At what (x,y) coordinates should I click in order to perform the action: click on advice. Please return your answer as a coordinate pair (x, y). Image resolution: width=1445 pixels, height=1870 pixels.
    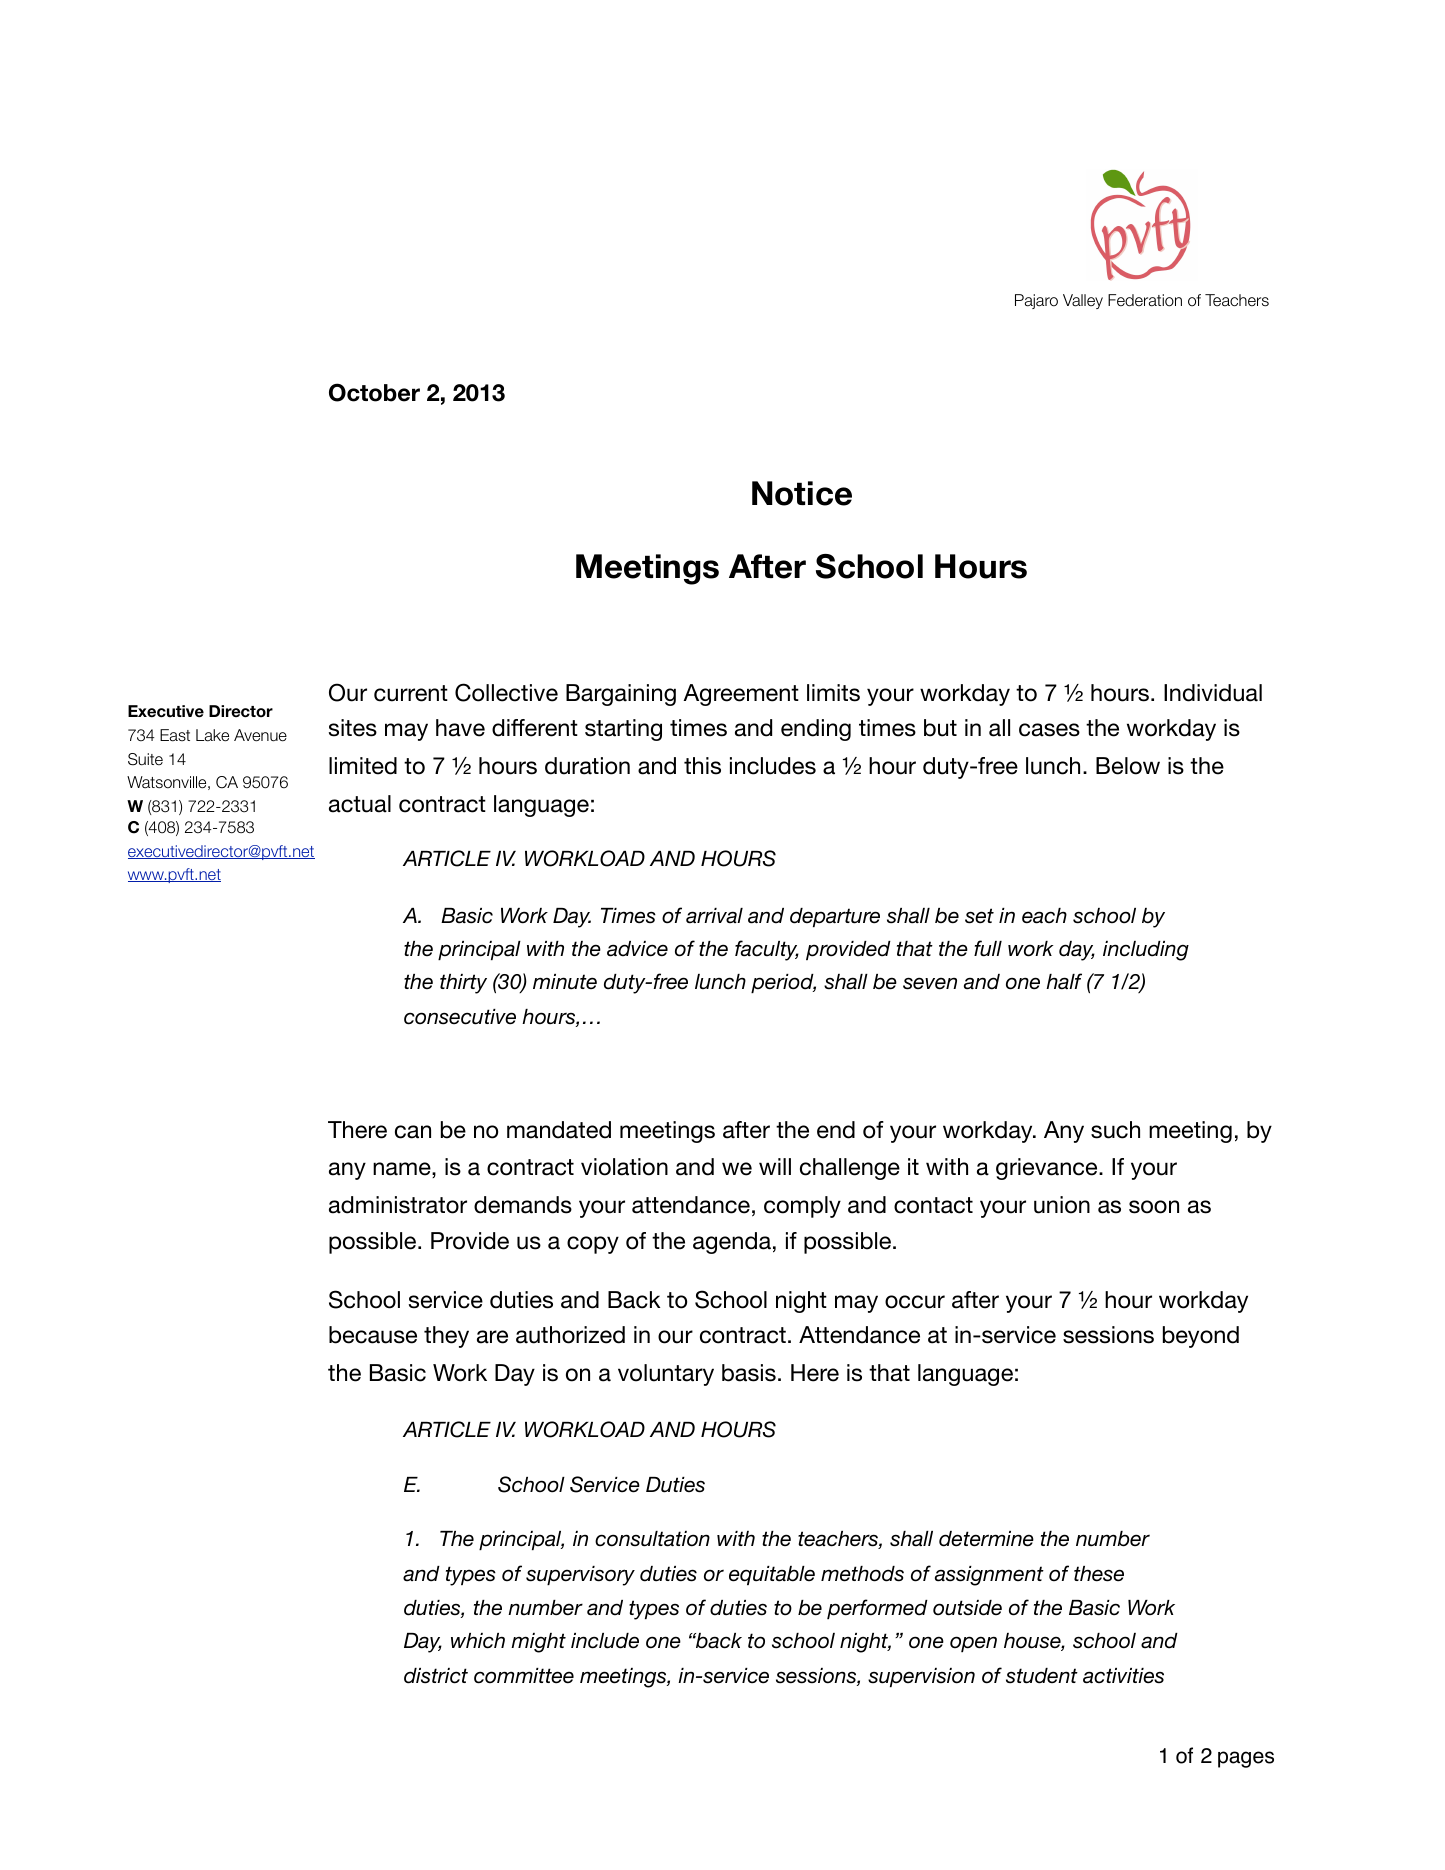
    Looking at the image, I should click on (637, 949).
